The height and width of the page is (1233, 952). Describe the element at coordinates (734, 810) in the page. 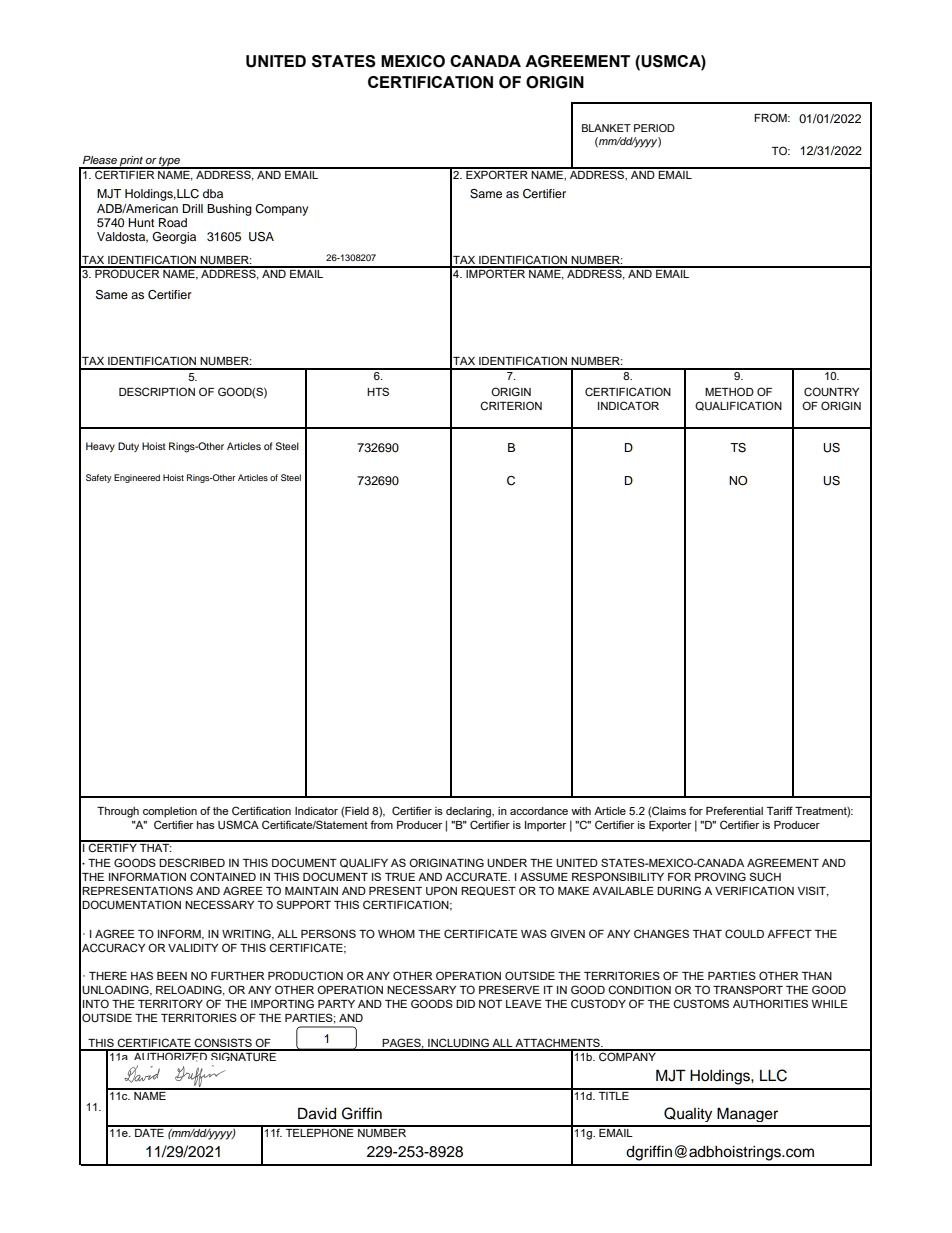

I see `Preferential` at that location.
